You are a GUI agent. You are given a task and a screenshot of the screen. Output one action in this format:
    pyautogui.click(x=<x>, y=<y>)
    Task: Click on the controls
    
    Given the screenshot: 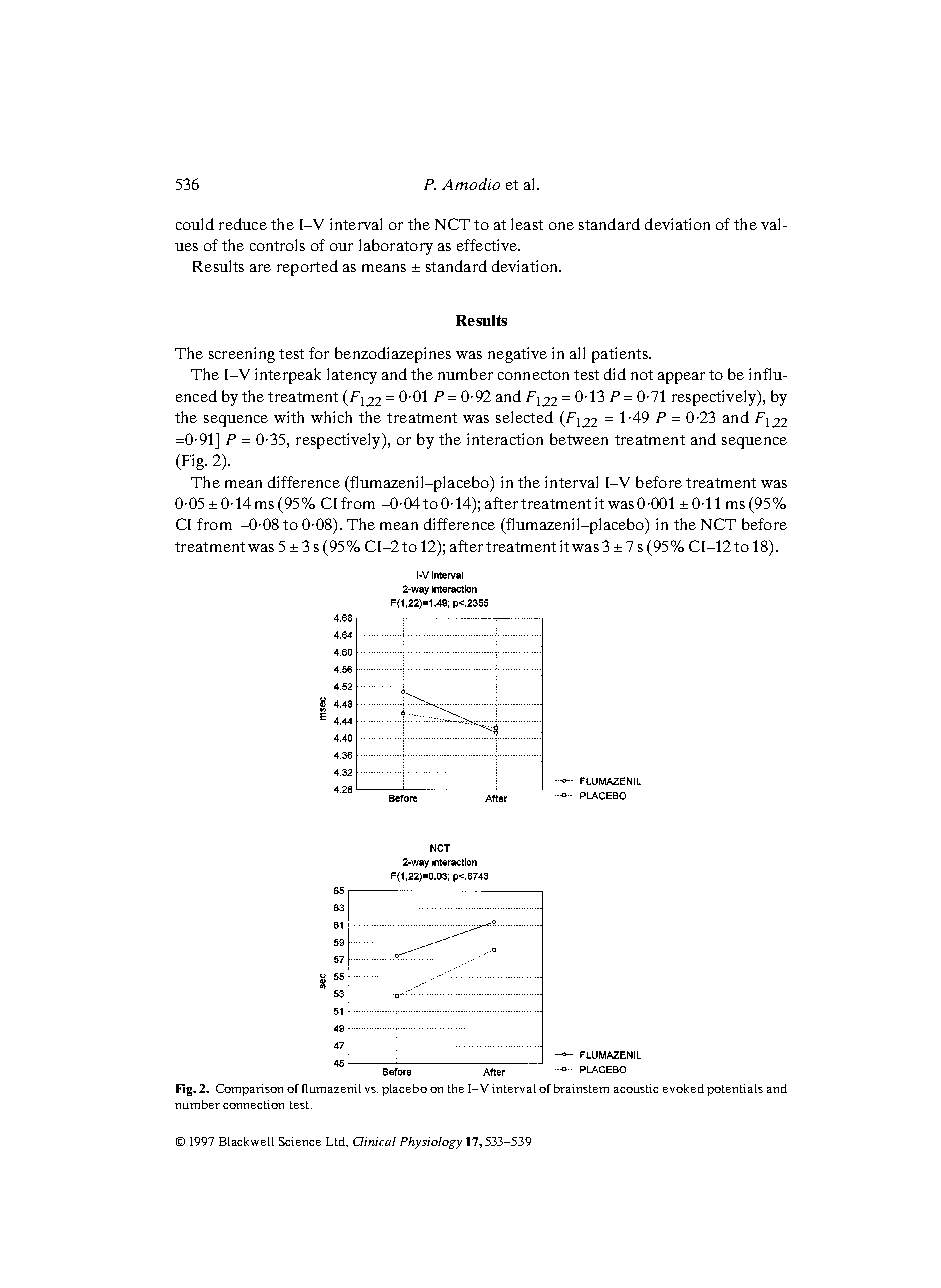 What is the action you would take?
    pyautogui.click(x=277, y=245)
